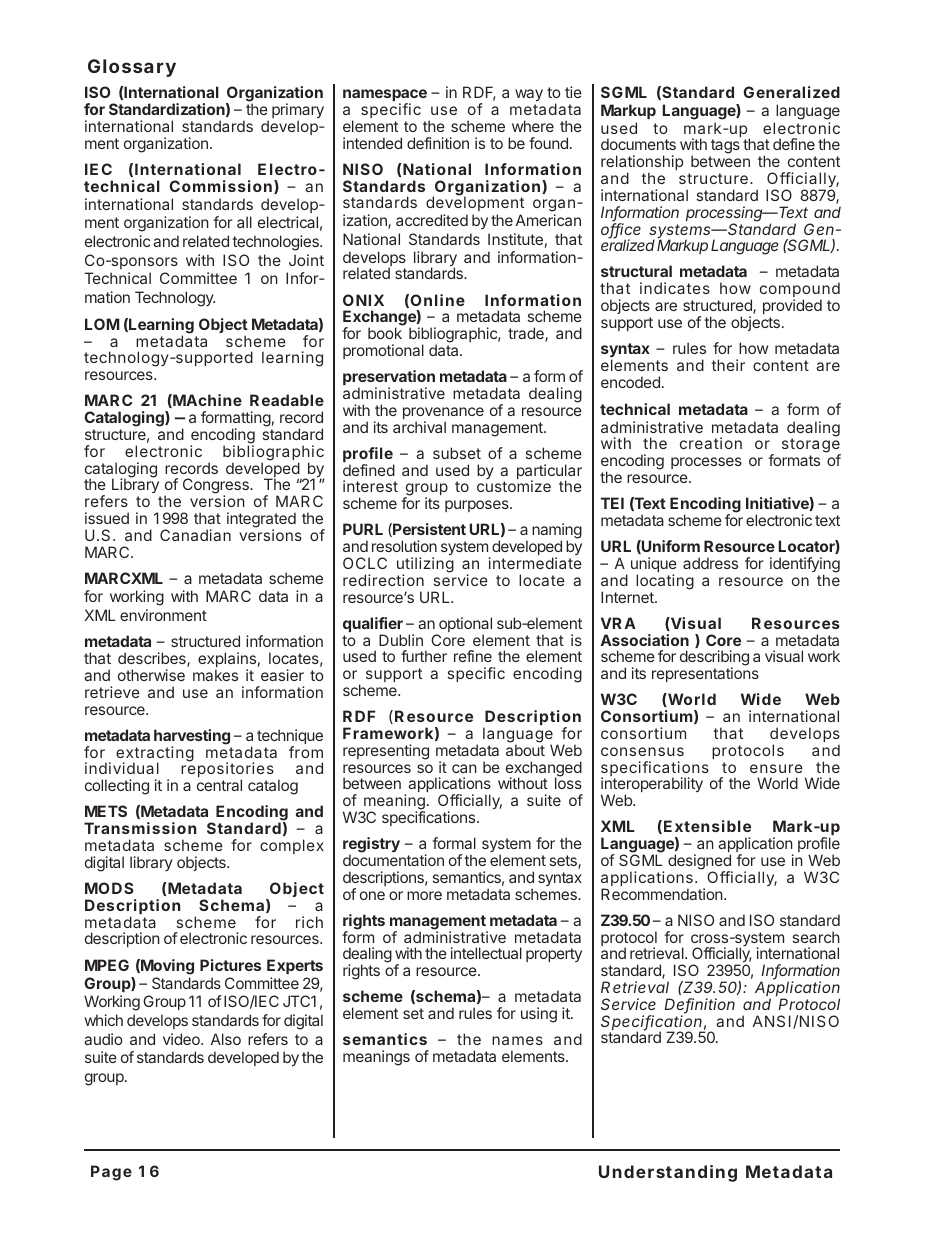 This page has height=1233, width=952. I want to click on Congress, so click(217, 487).
